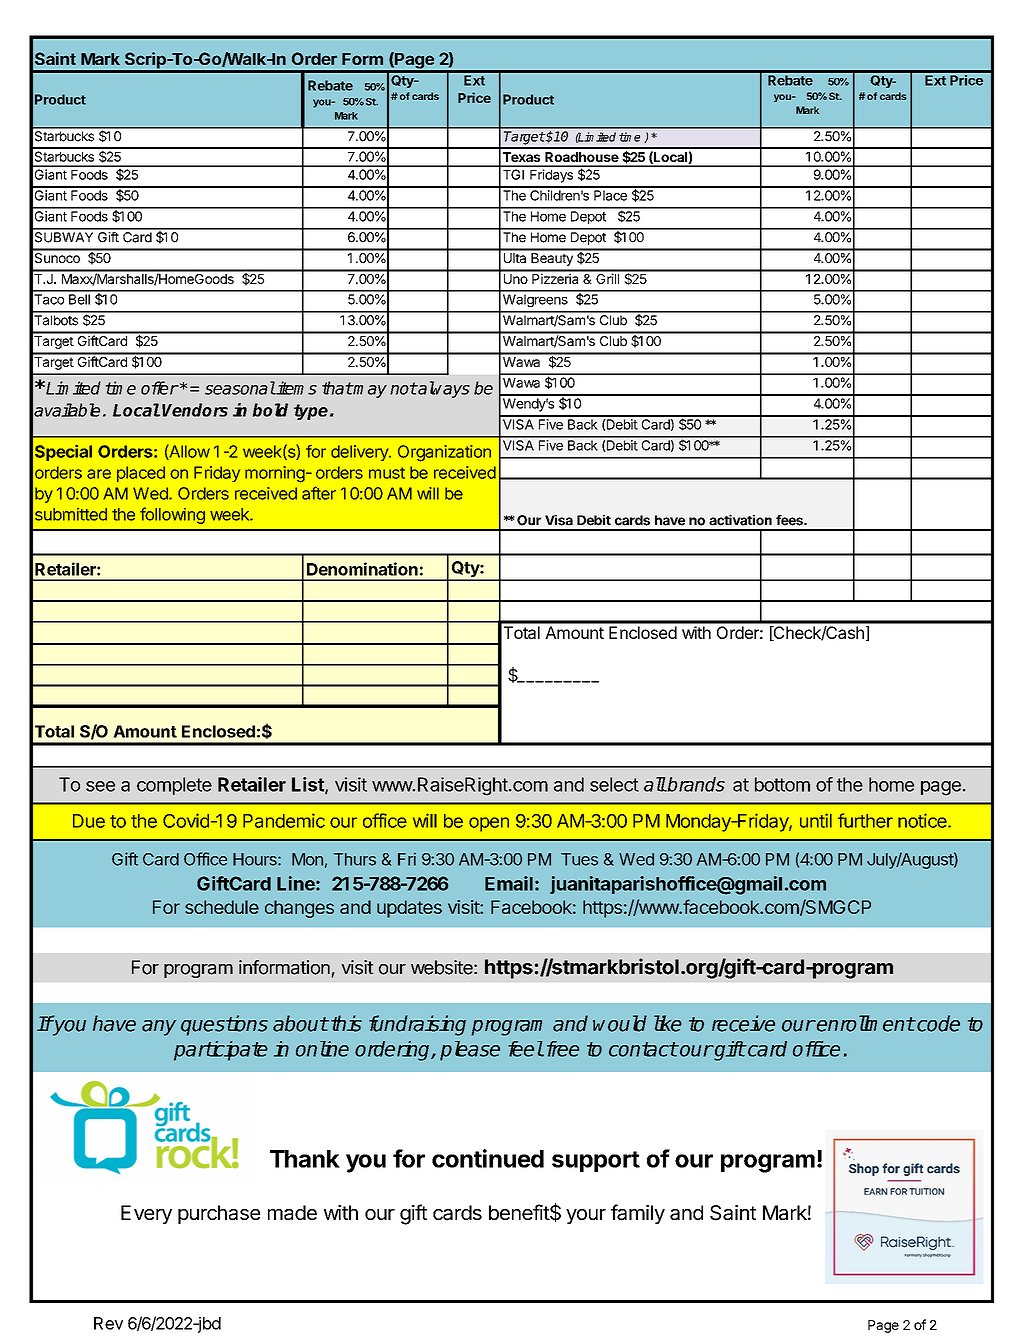  Describe the element at coordinates (195, 410) in the screenshot. I see `Vendors` at that location.
